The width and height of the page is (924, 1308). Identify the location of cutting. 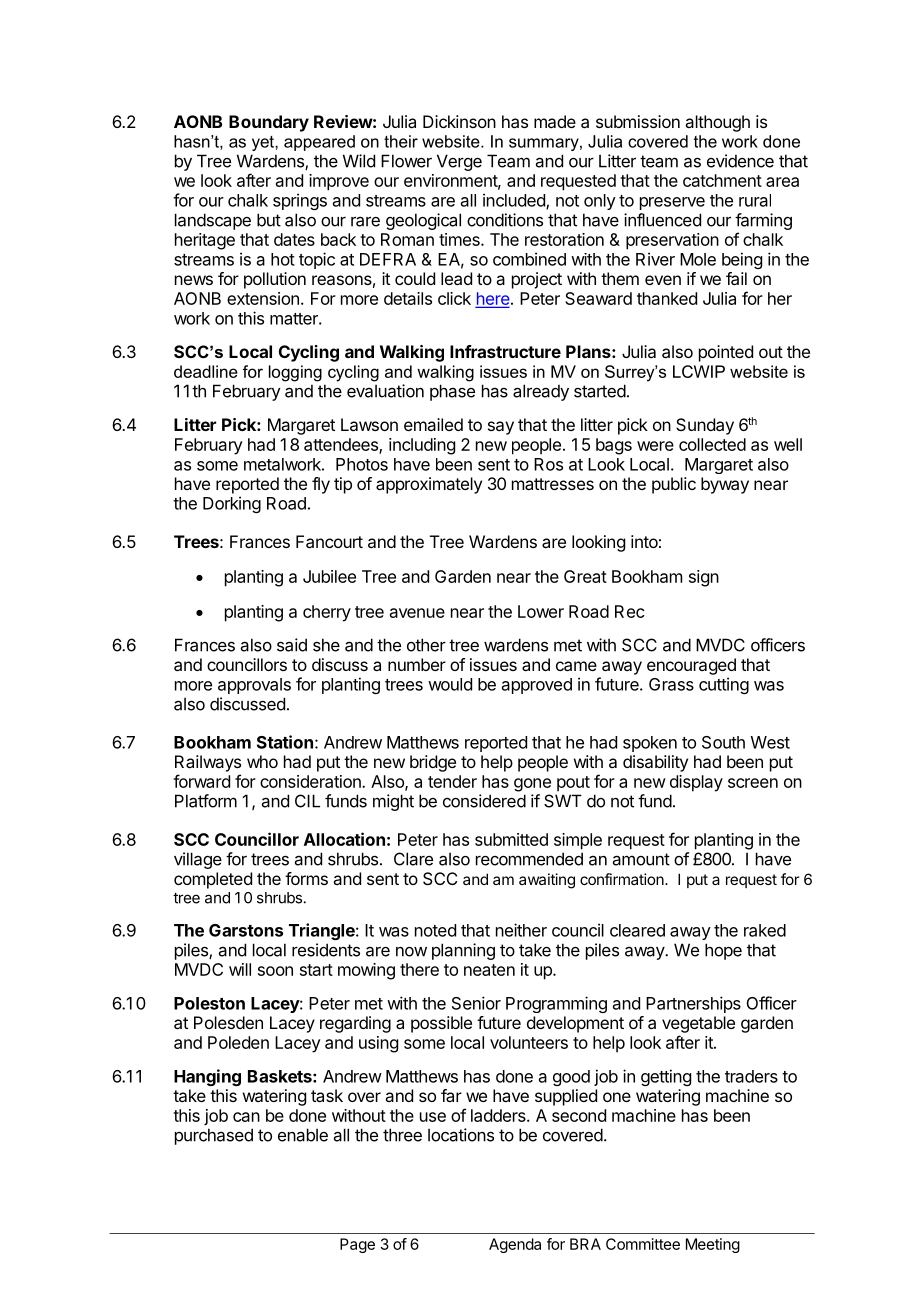
(724, 685).
